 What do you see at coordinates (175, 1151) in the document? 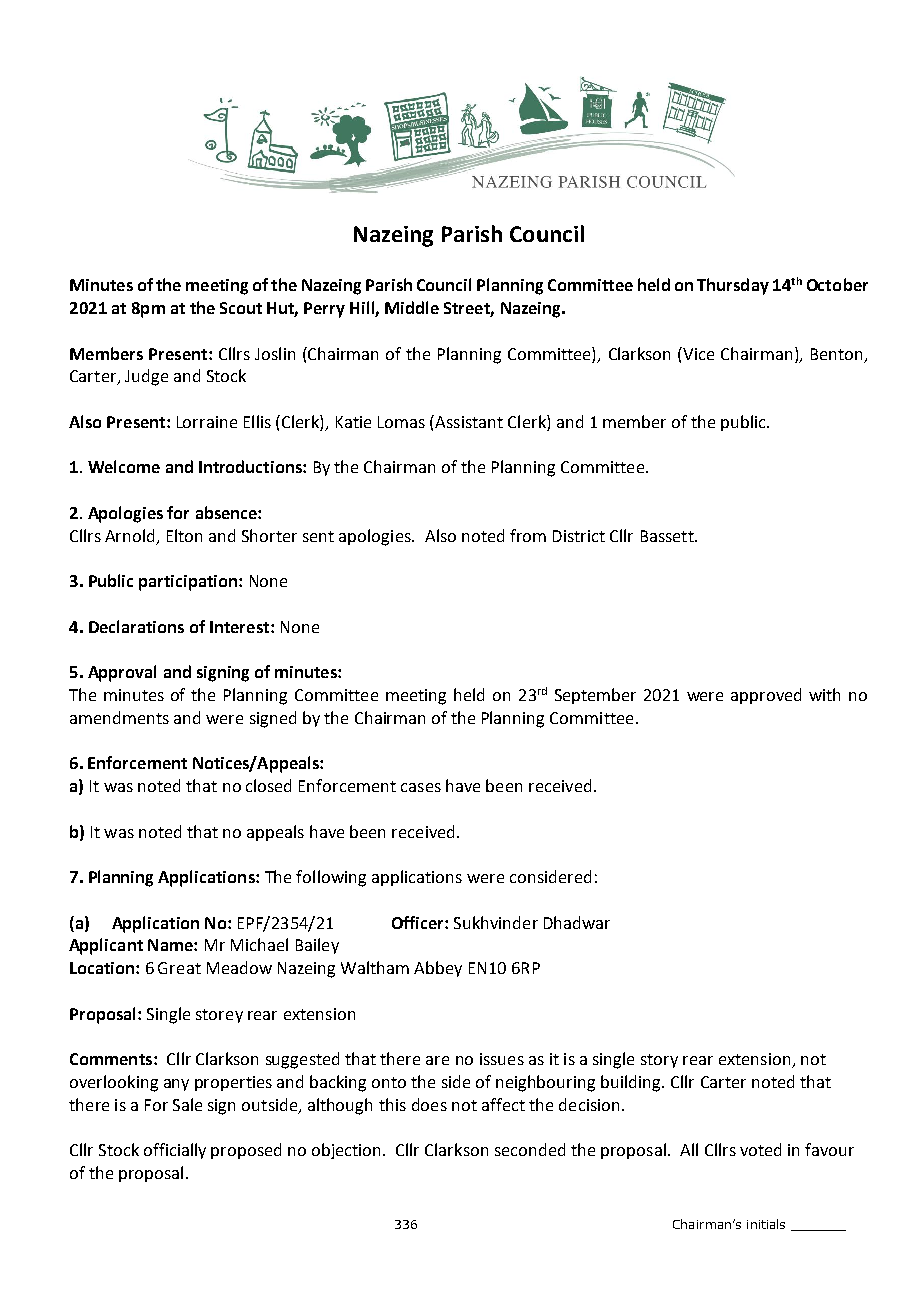
I see `officially` at bounding box center [175, 1151].
